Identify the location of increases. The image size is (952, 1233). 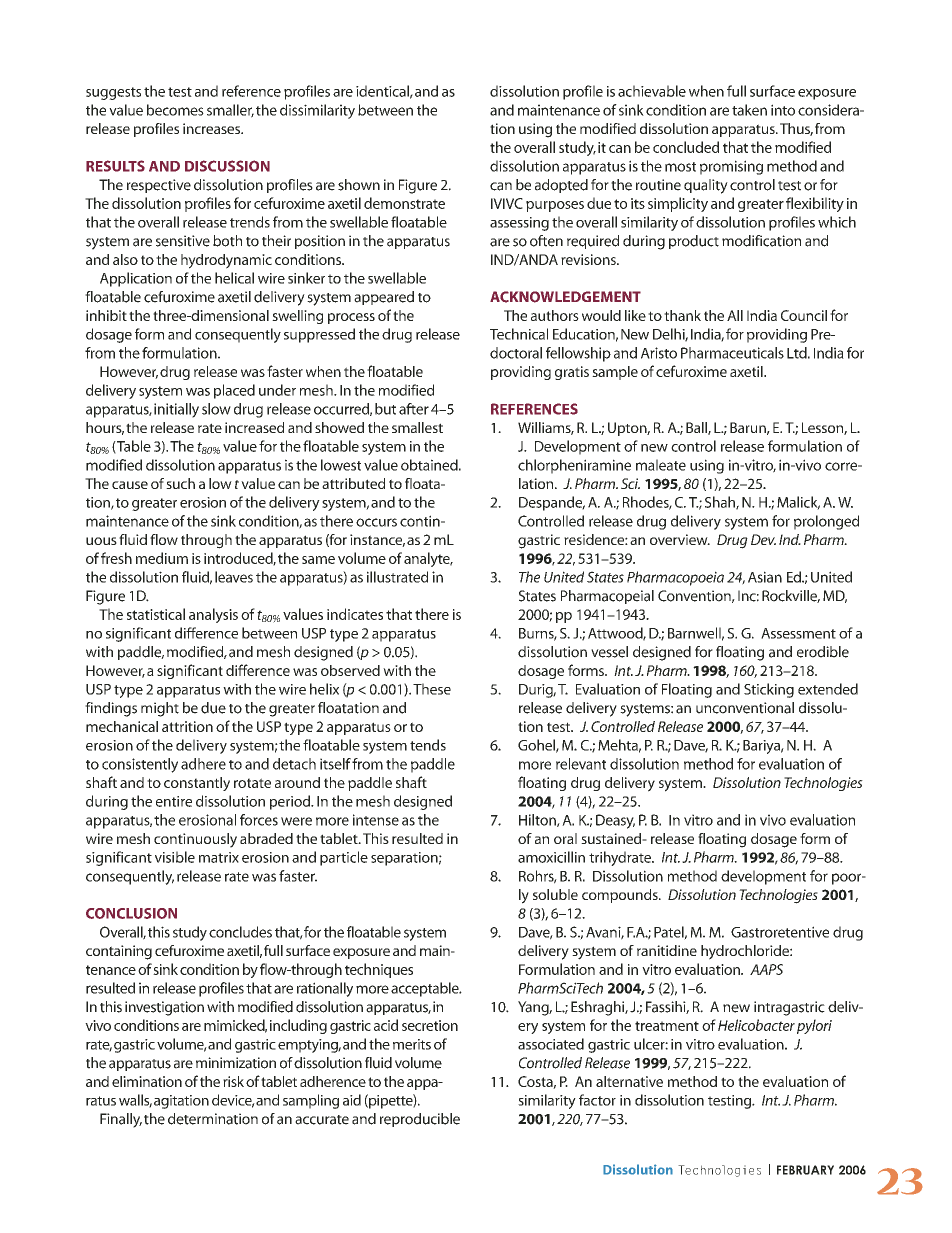
(213, 128).
